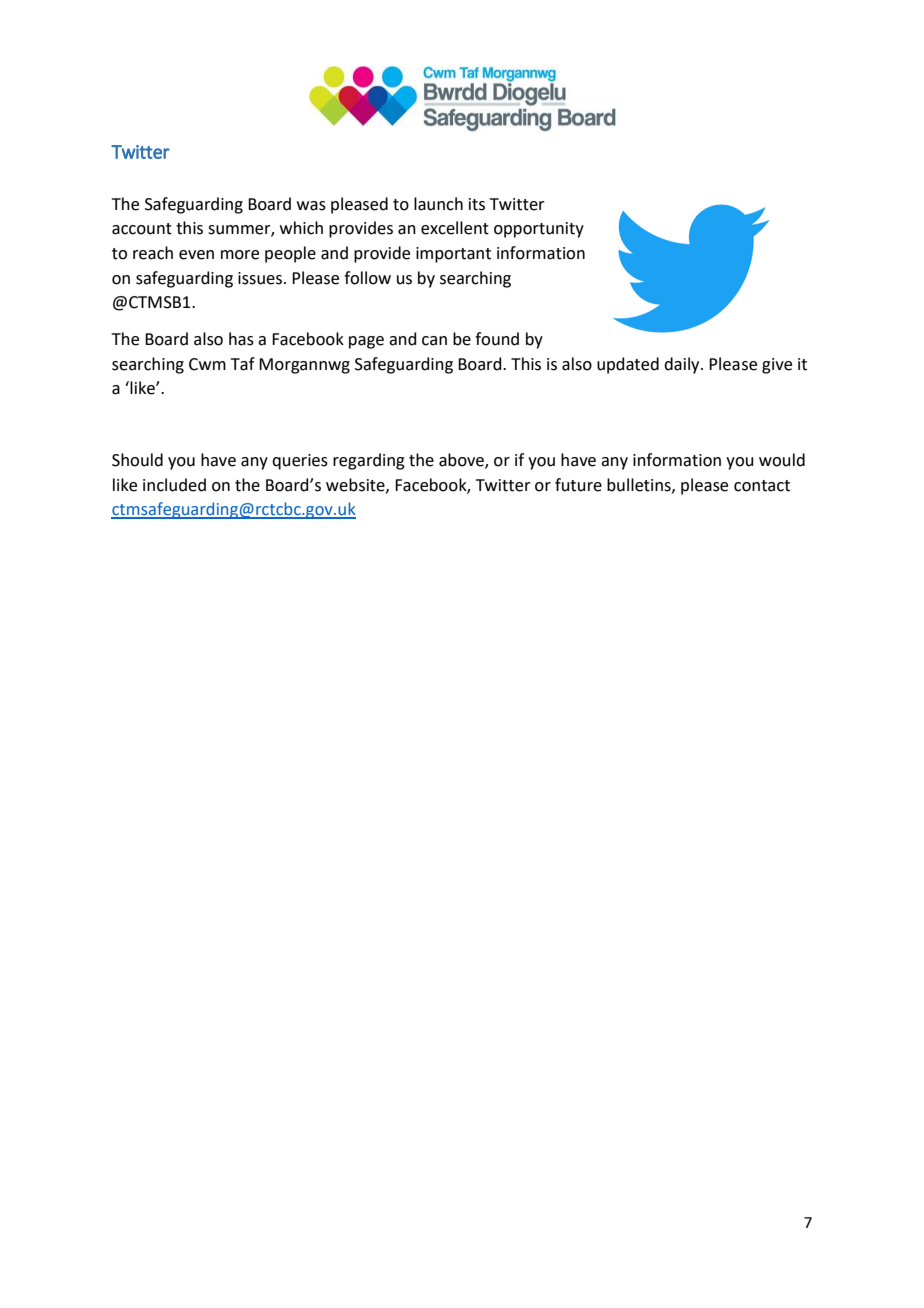 This screenshot has height=1308, width=924. I want to click on follow, so click(367, 278).
